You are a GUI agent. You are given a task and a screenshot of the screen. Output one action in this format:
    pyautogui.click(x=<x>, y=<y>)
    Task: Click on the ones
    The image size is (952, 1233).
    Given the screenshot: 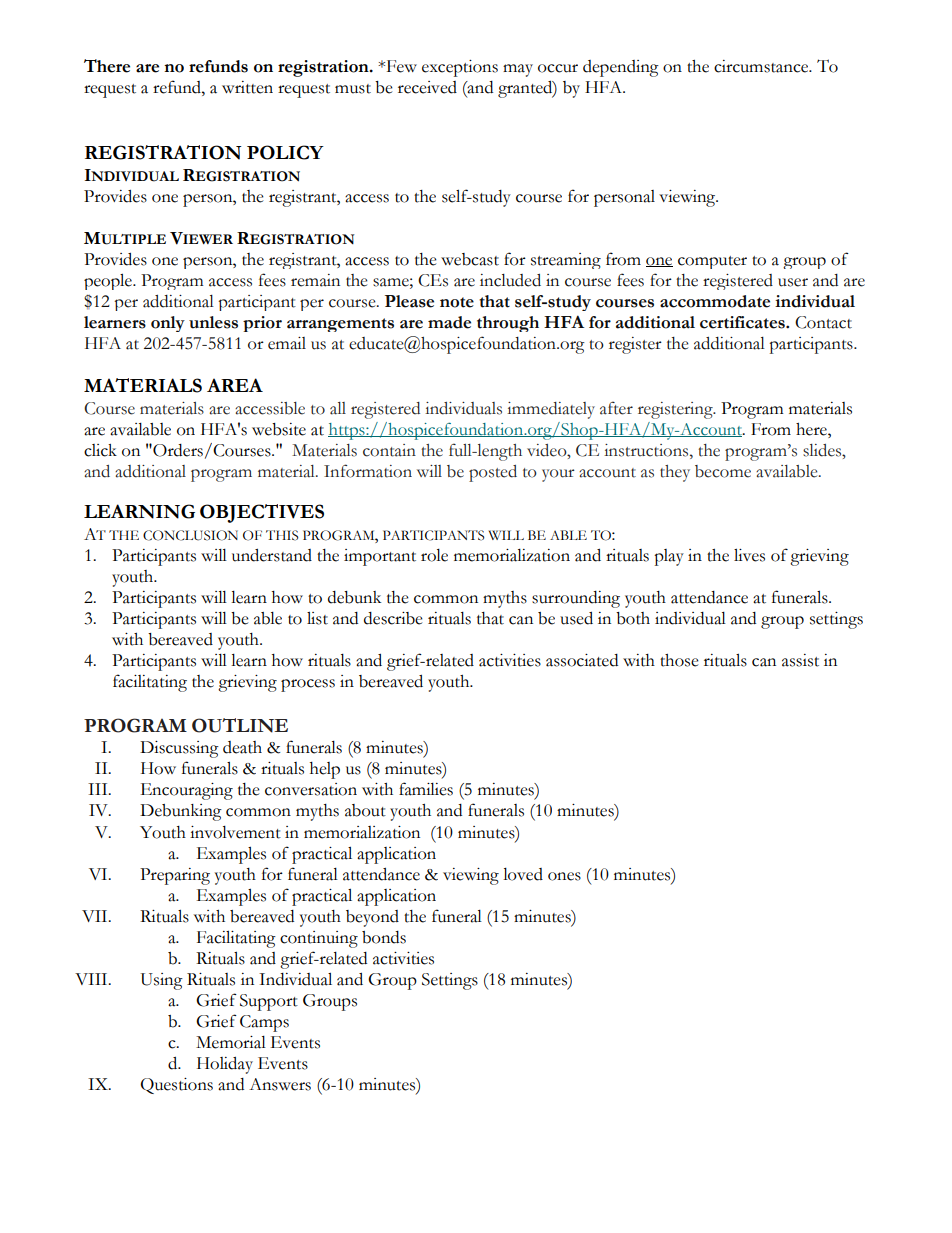 What is the action you would take?
    pyautogui.click(x=564, y=876)
